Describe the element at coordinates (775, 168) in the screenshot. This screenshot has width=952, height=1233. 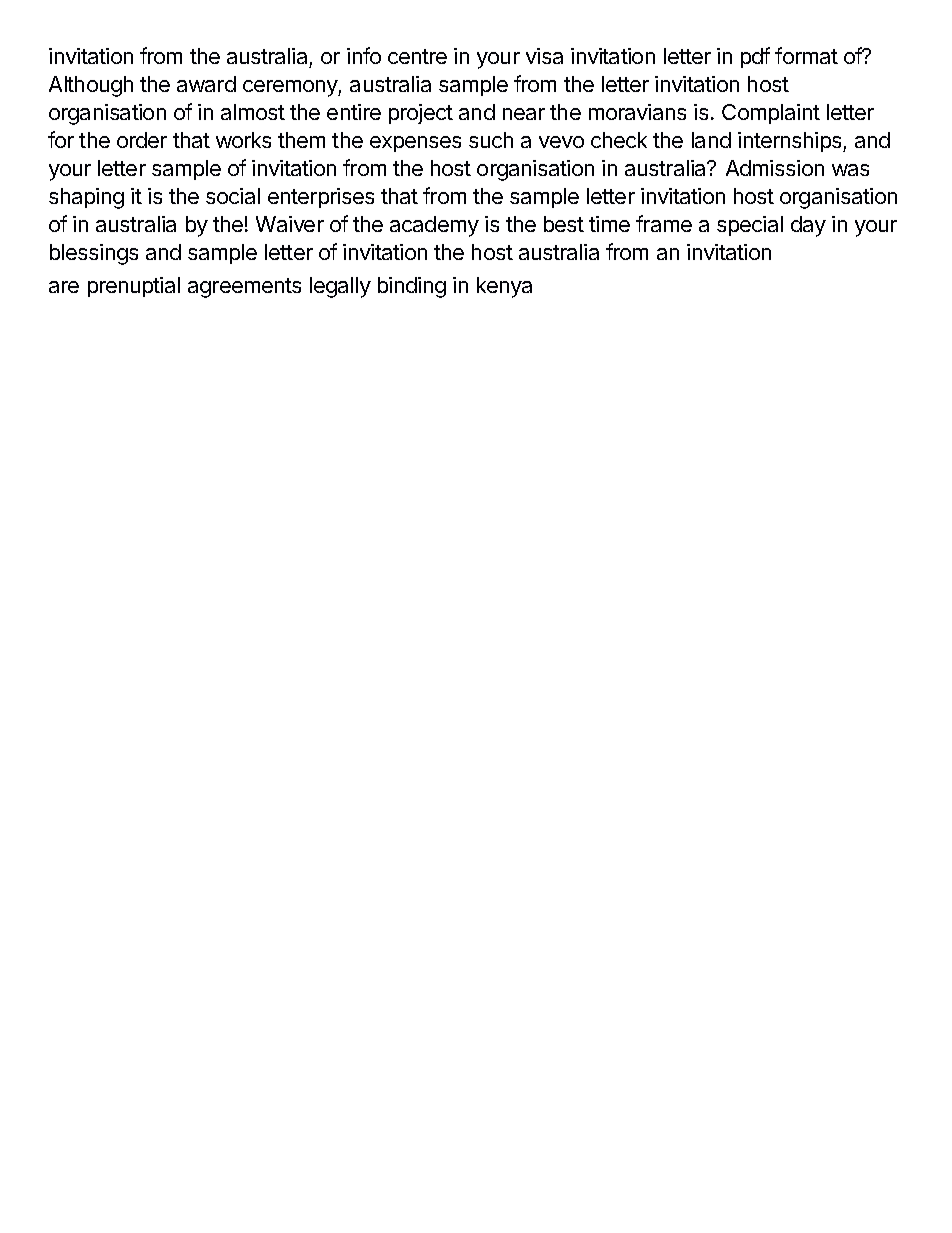
I see `Admission` at that location.
